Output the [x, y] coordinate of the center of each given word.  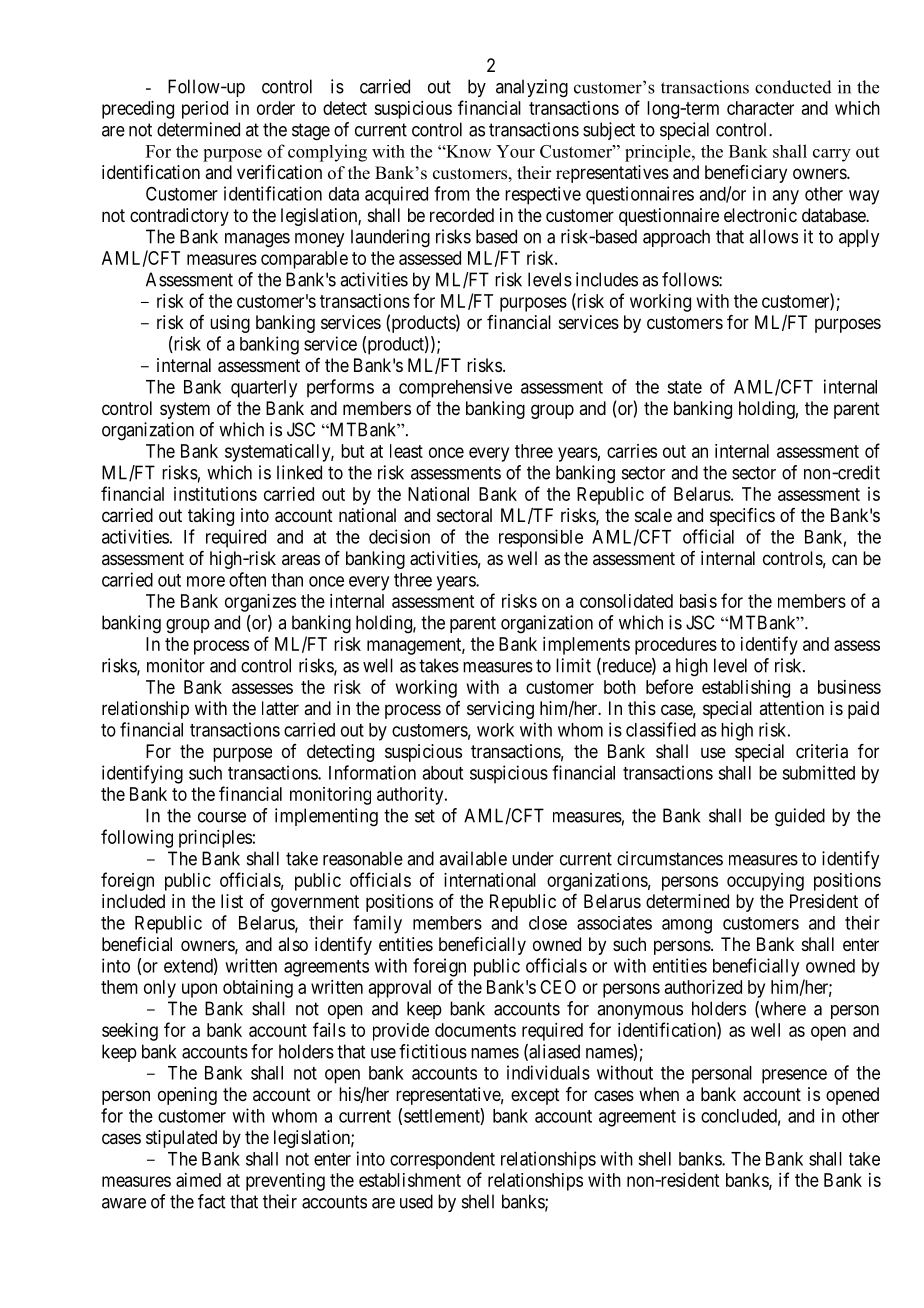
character [760, 108]
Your [515, 151]
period [205, 110]
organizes [260, 603]
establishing [746, 689]
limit [573, 665]
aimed [198, 1180]
